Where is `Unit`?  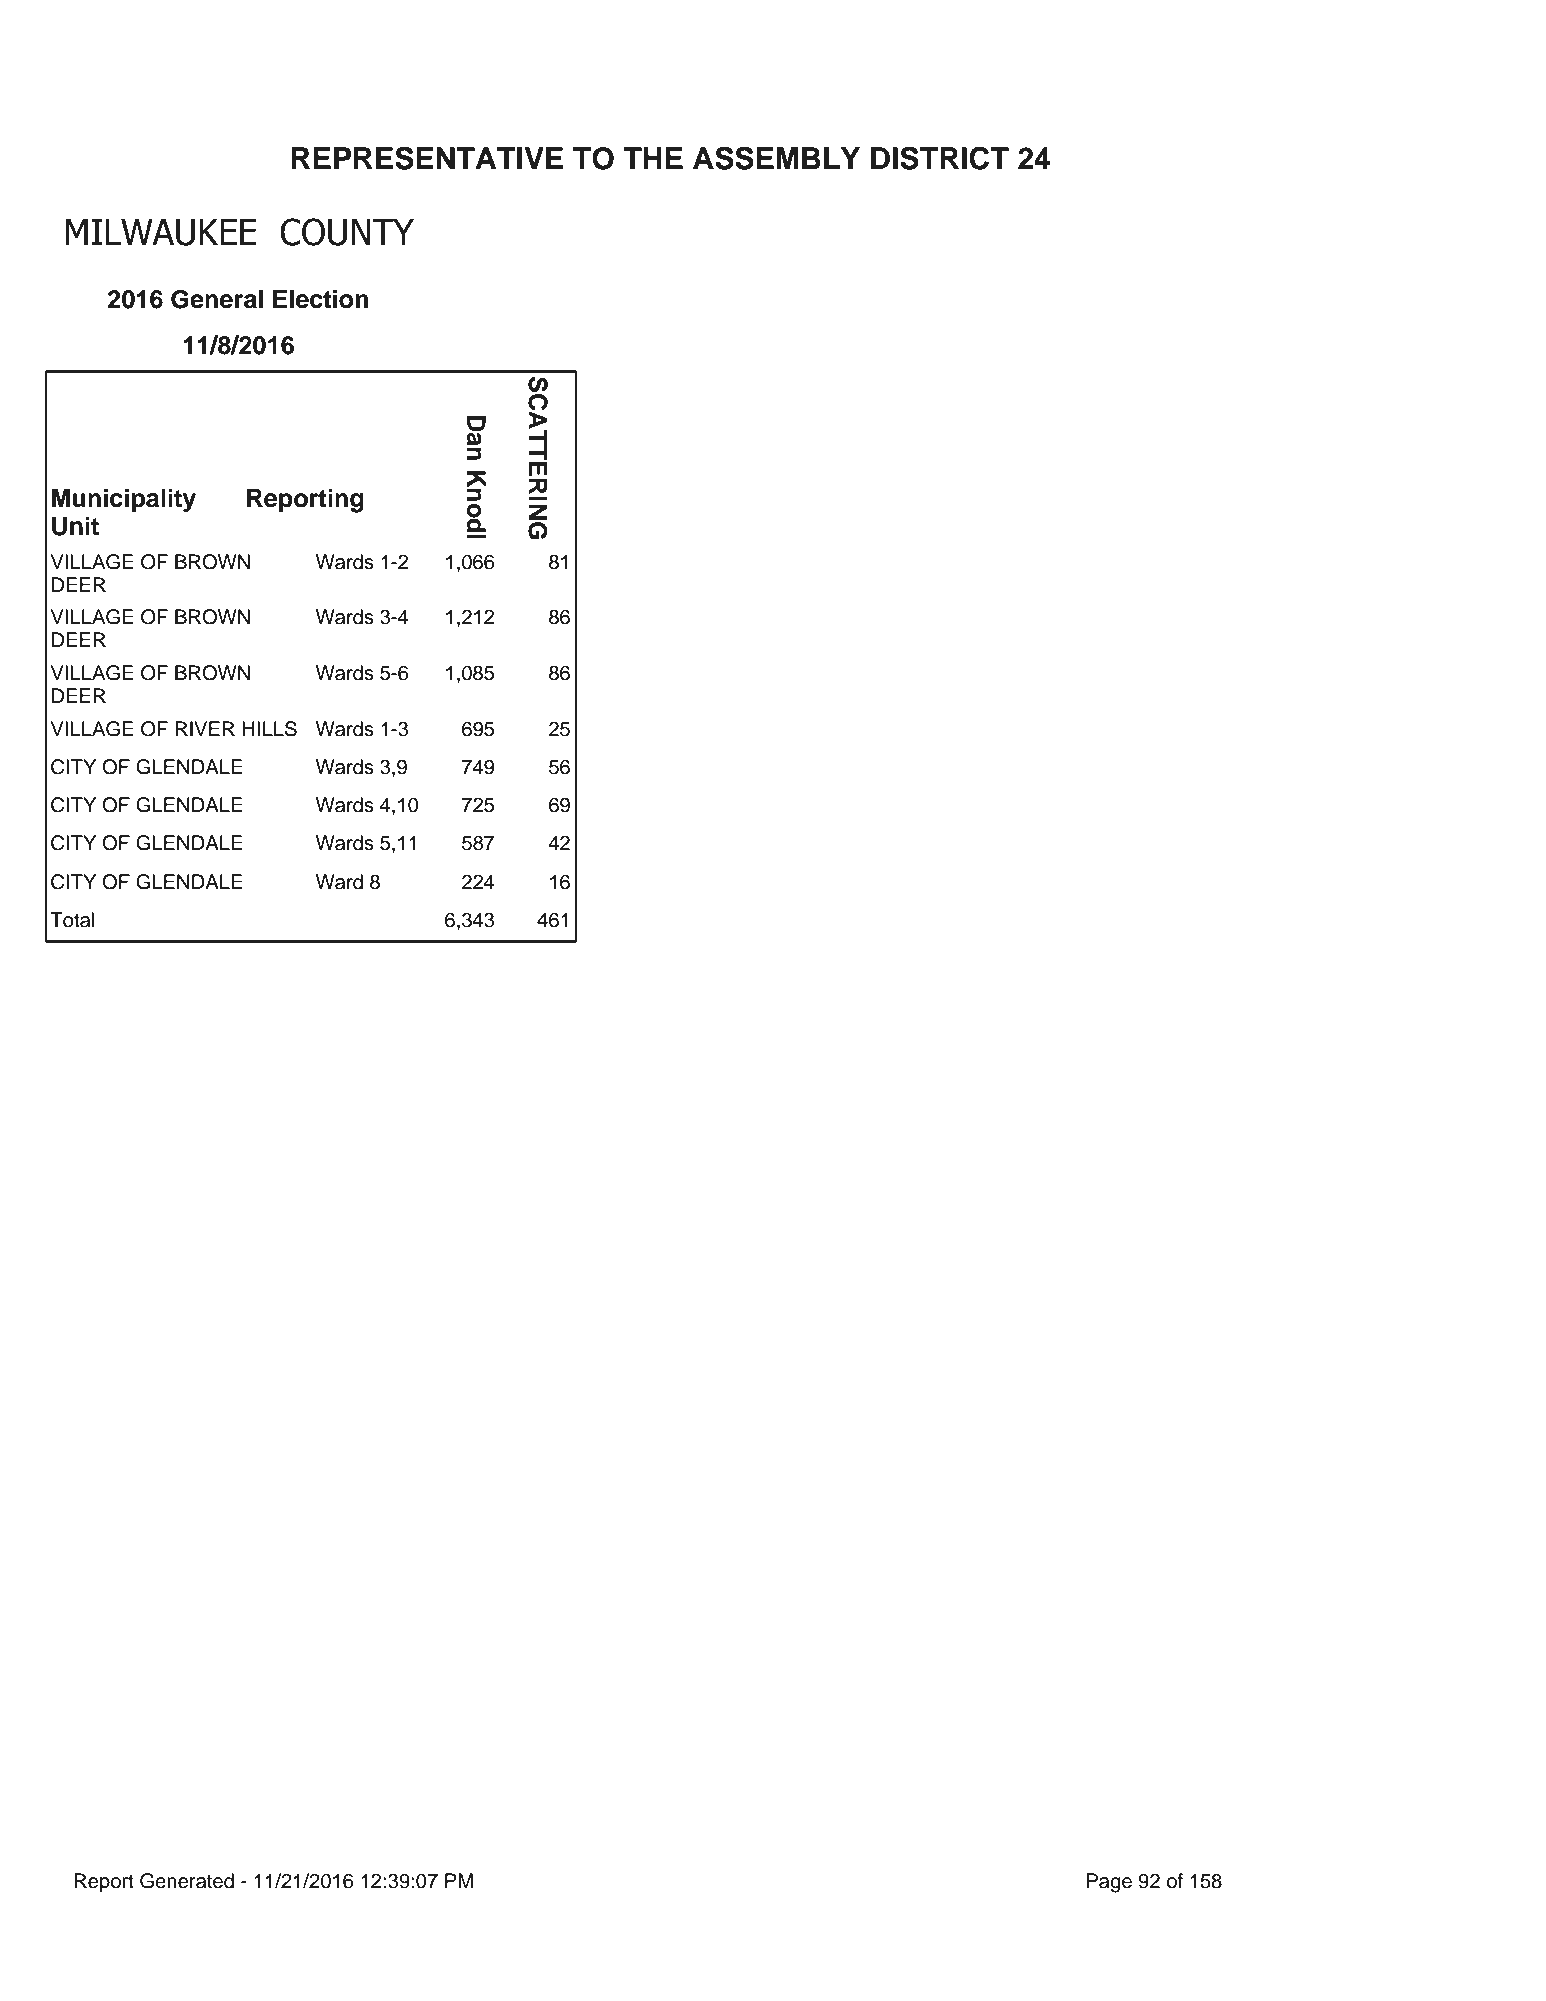
Unit is located at coordinates (75, 526).
